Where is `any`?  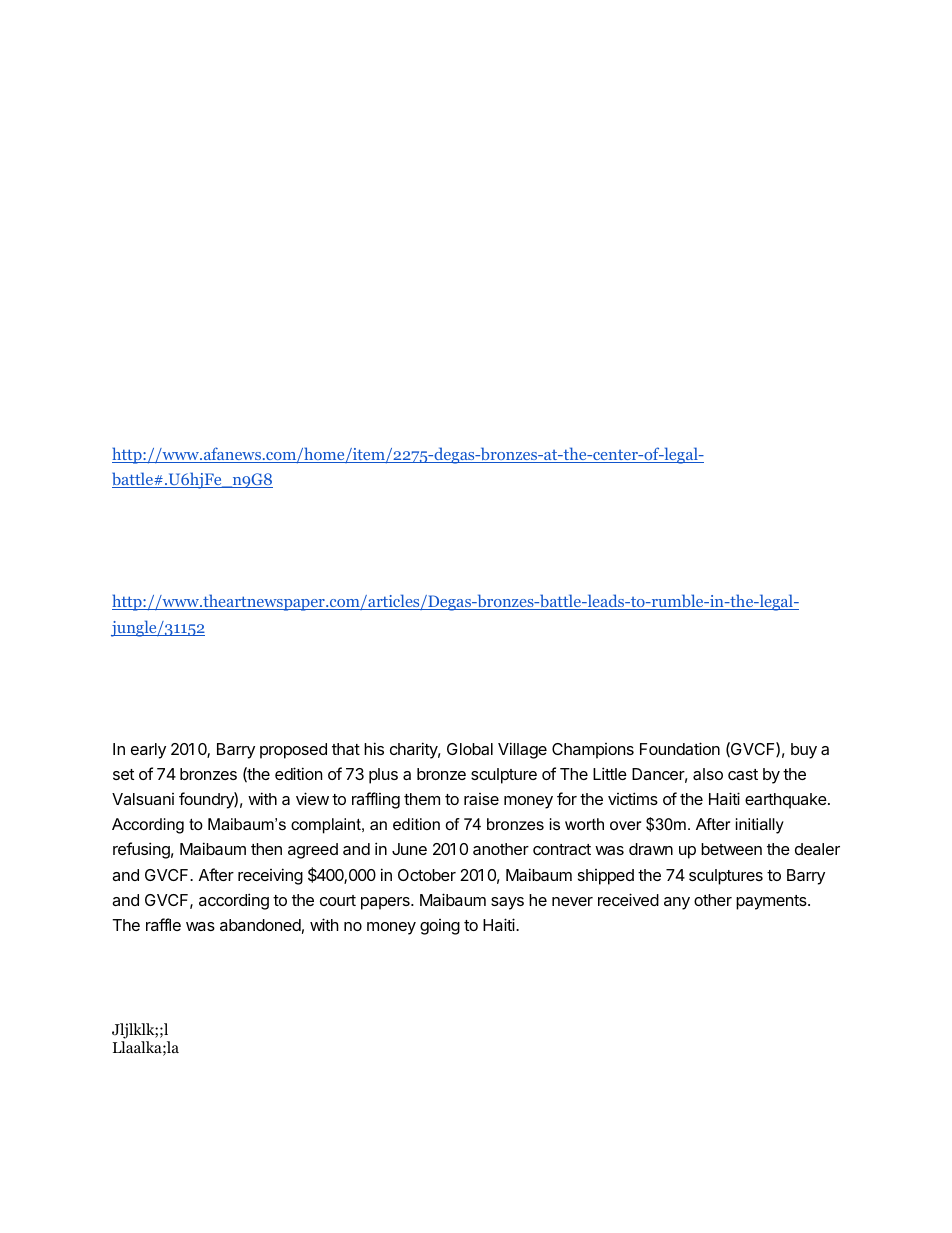 any is located at coordinates (677, 903).
